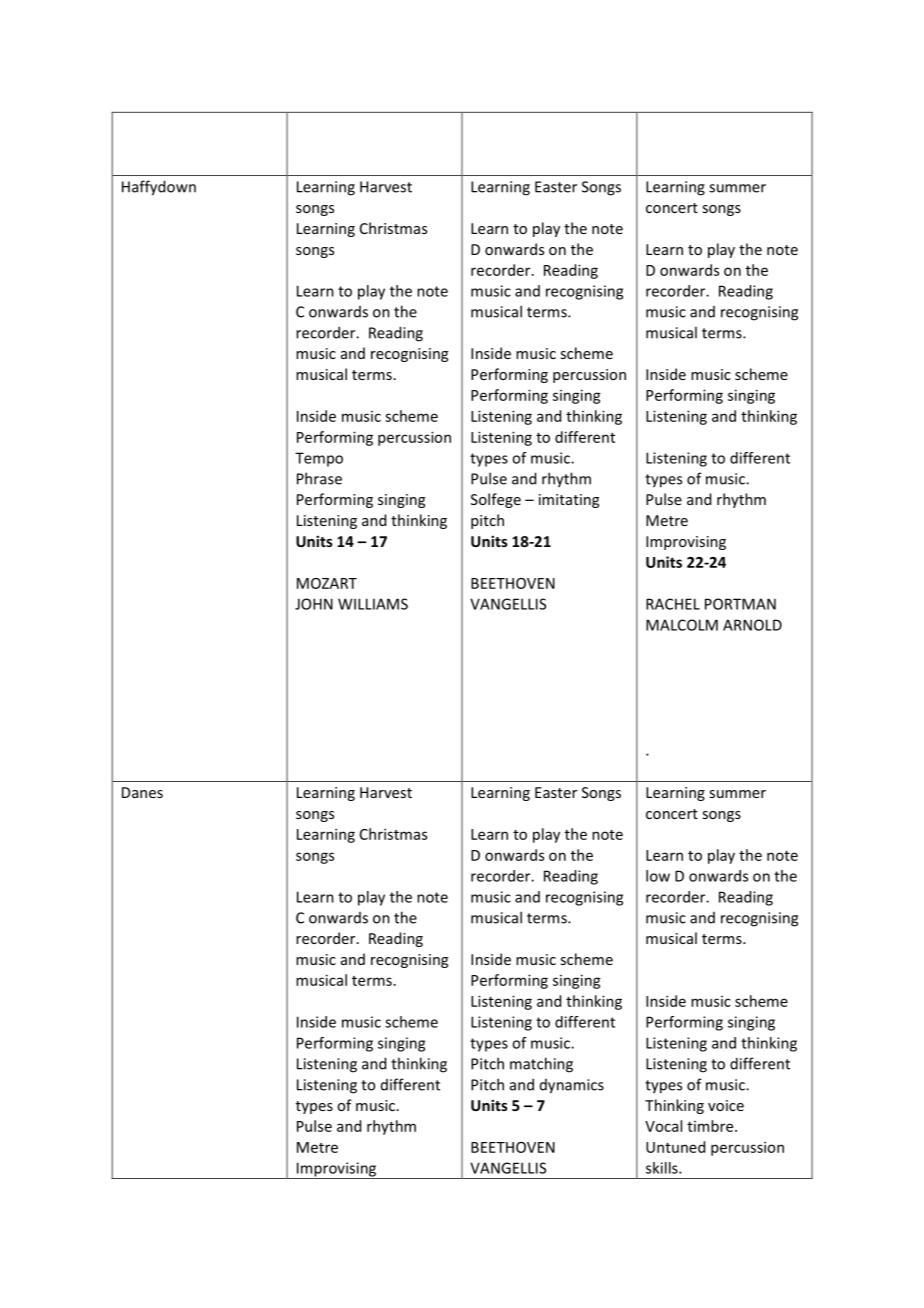 The image size is (924, 1308). I want to click on RACHEL, so click(673, 604).
